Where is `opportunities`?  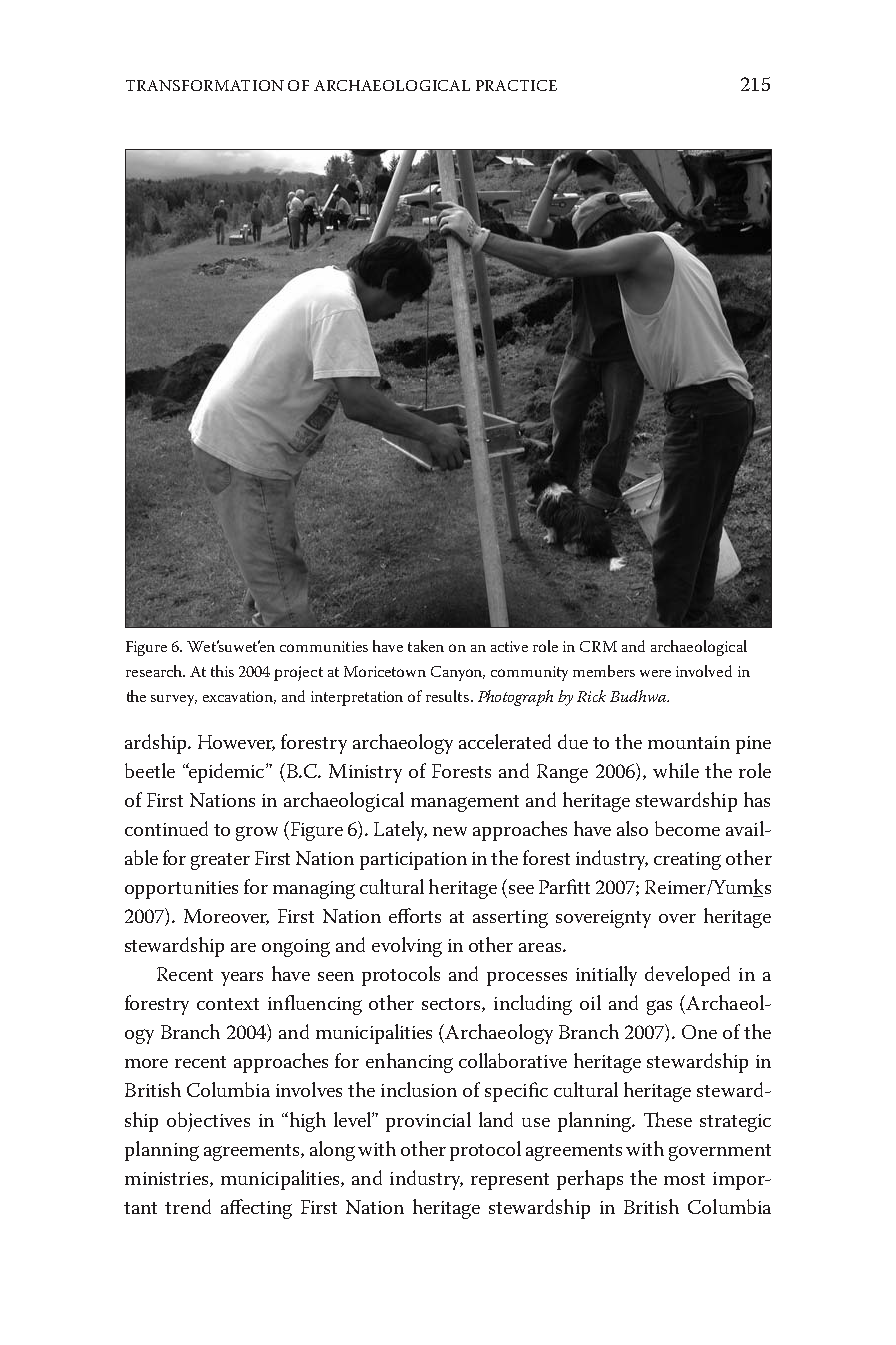
opportunities is located at coordinates (181, 890).
